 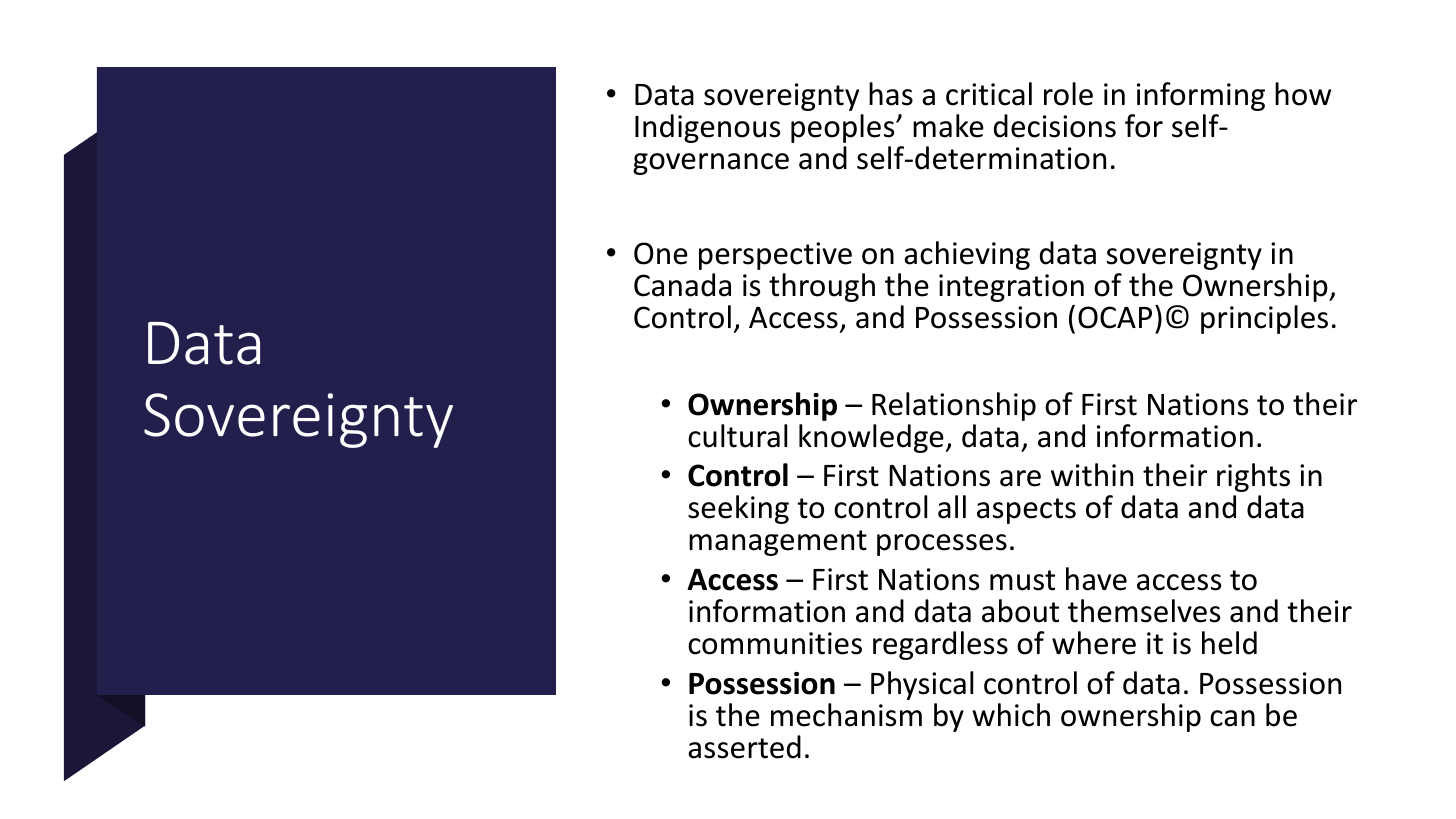 I want to click on critical, so click(x=989, y=94).
